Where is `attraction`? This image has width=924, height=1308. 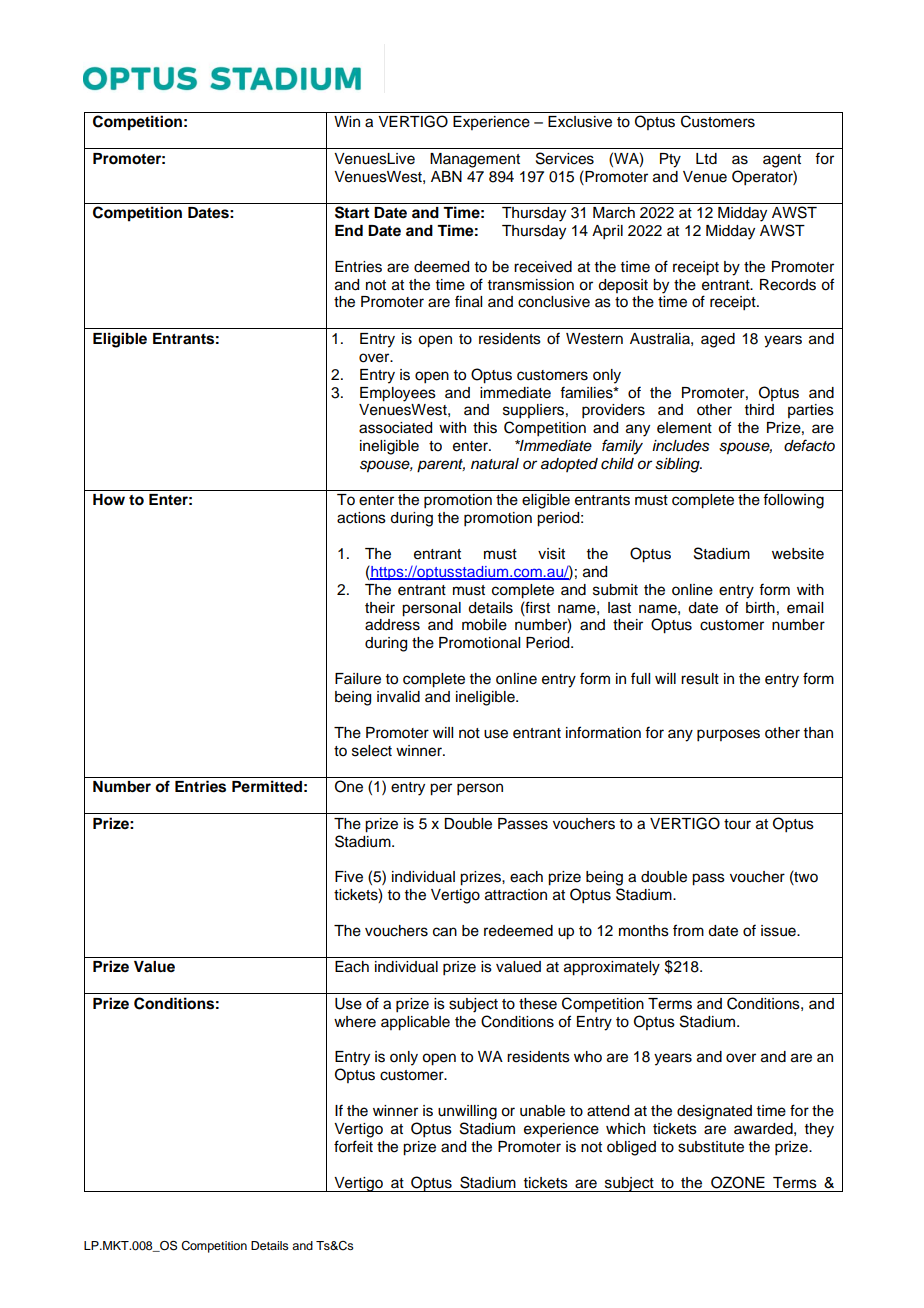
attraction is located at coordinates (516, 895).
